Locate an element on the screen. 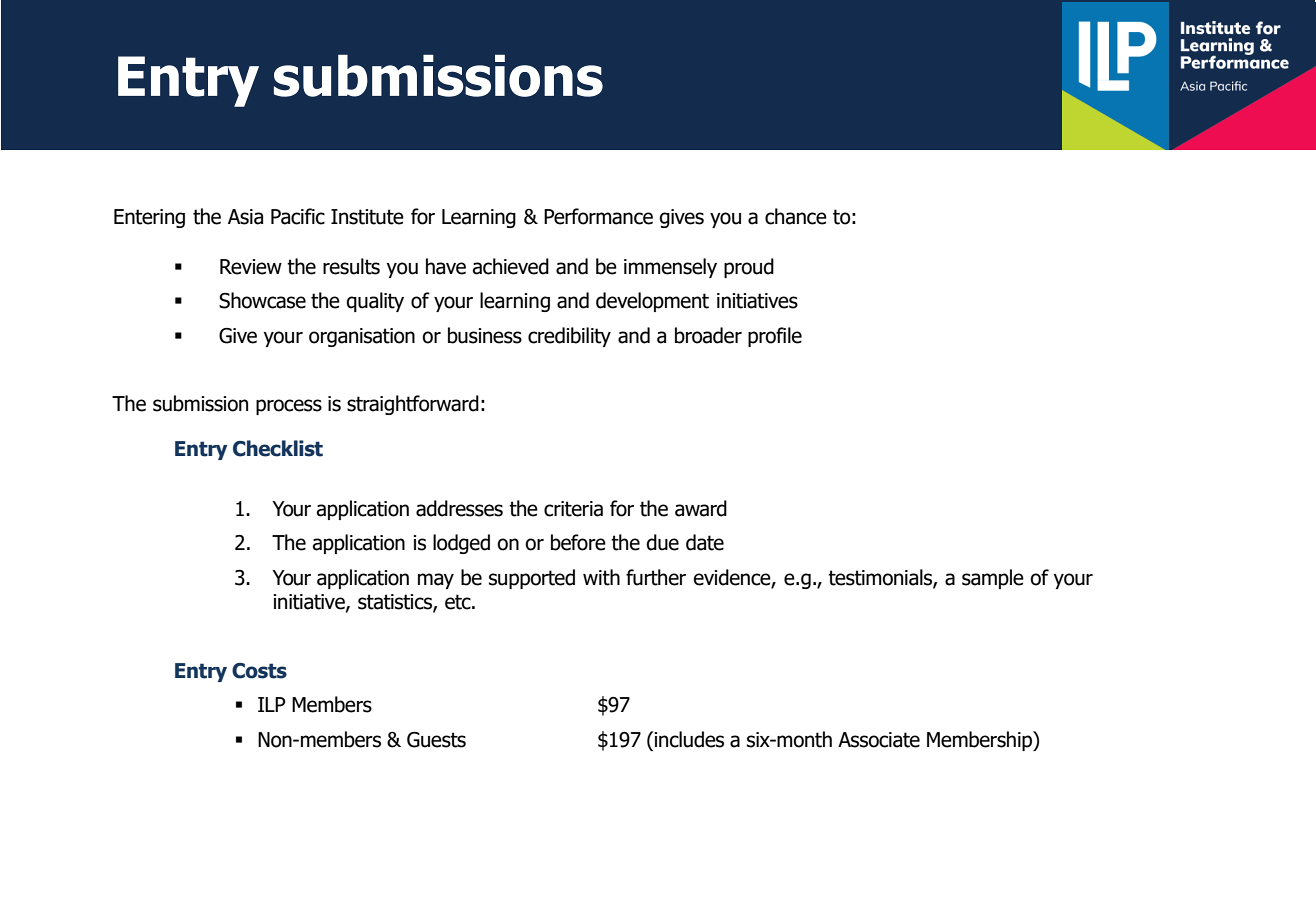 The height and width of the screenshot is (911, 1316). straightforward is located at coordinates (413, 405).
